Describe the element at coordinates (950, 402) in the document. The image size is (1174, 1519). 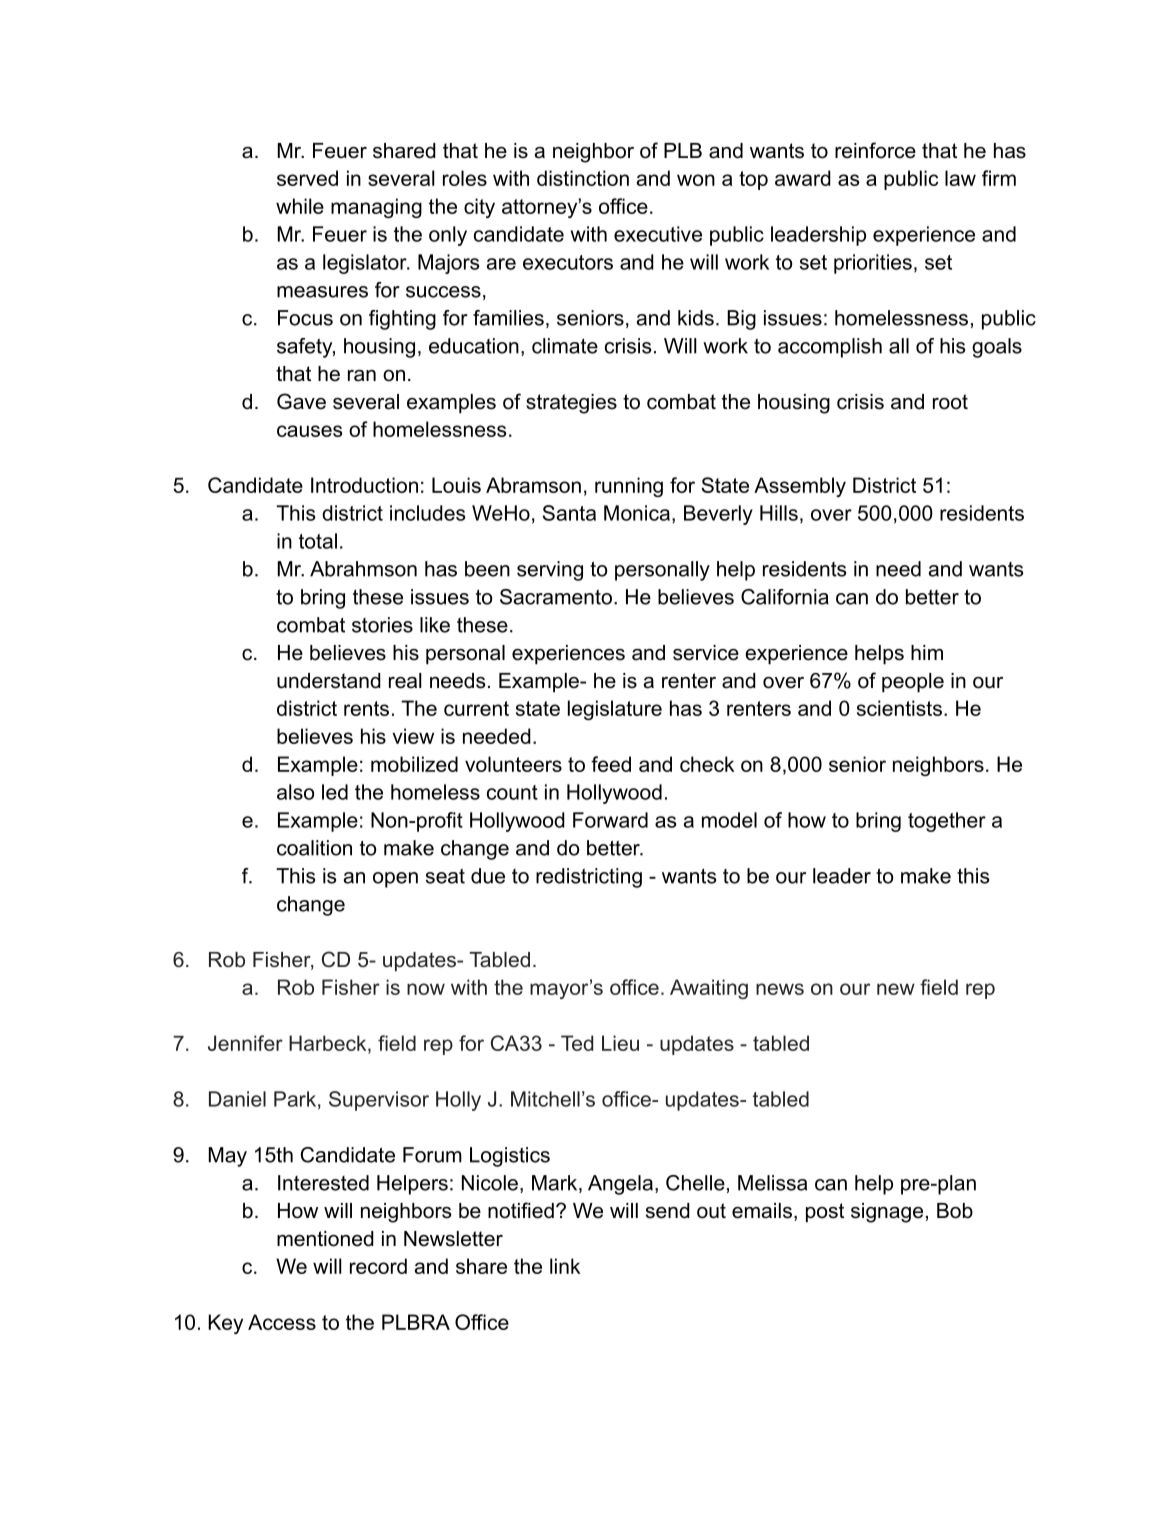
I see `root` at that location.
